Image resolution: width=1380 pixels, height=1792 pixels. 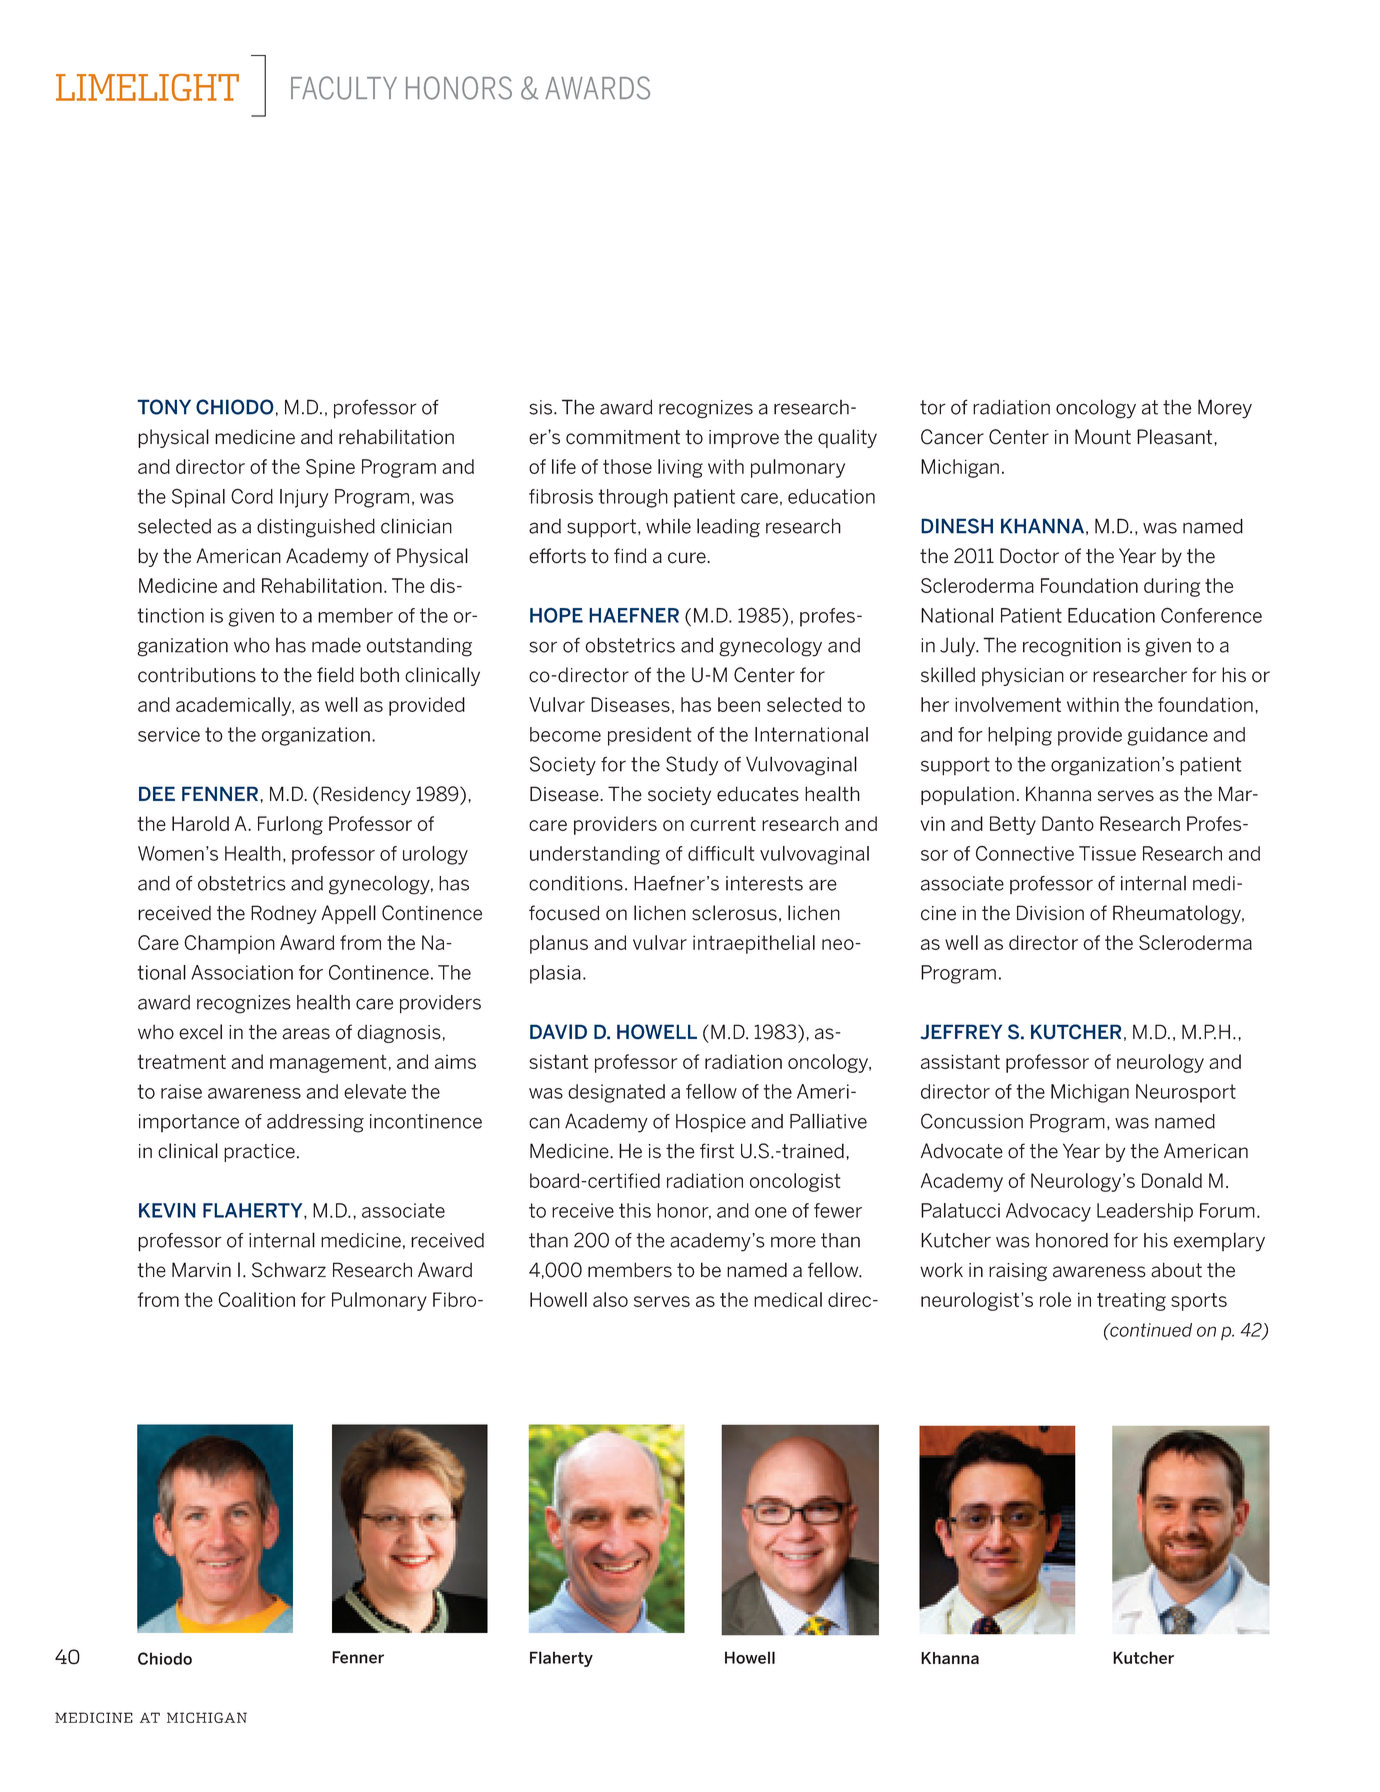 What do you see at coordinates (256, 1299) in the page?
I see `Coalition` at bounding box center [256, 1299].
